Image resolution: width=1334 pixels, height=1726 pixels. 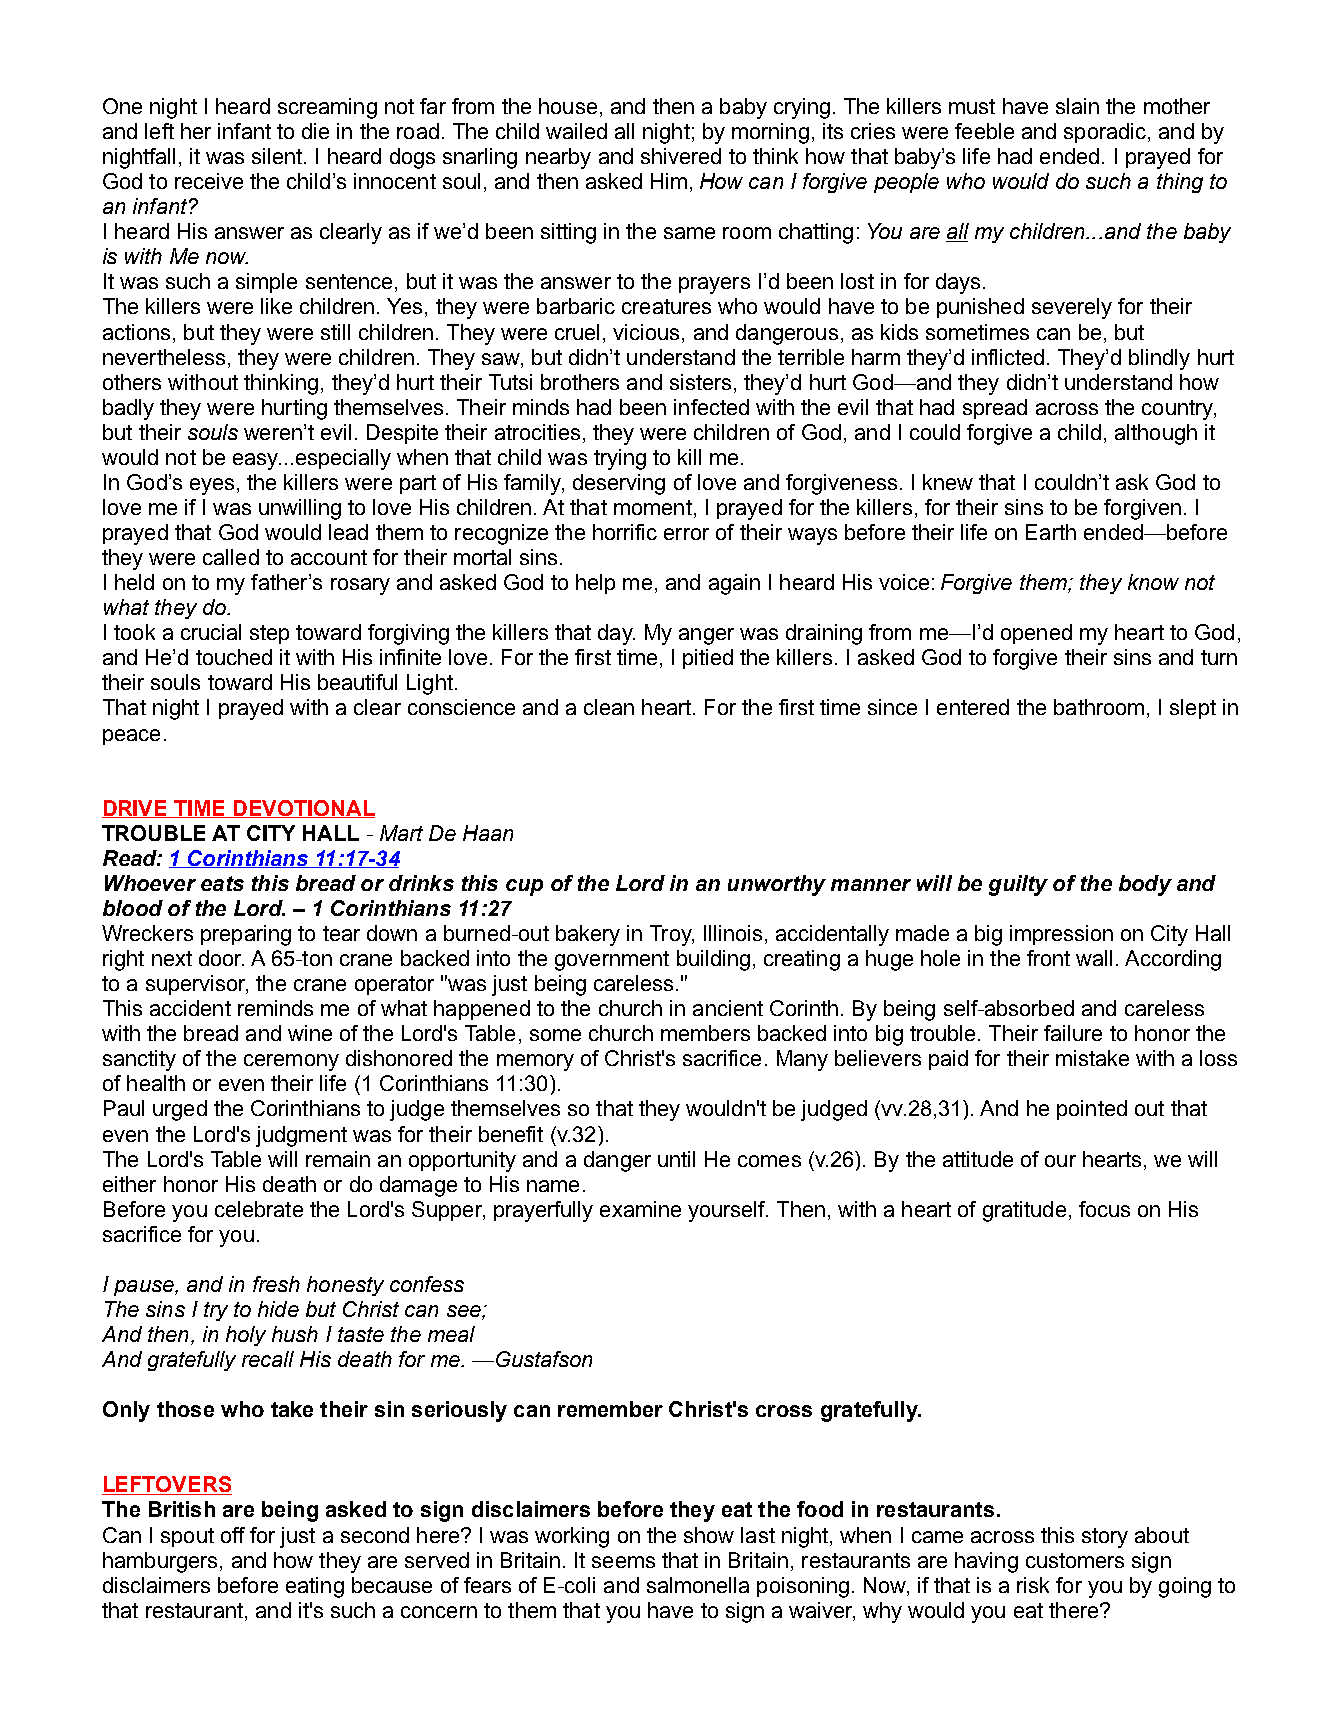 What do you see at coordinates (708, 659) in the screenshot?
I see `pitied` at bounding box center [708, 659].
